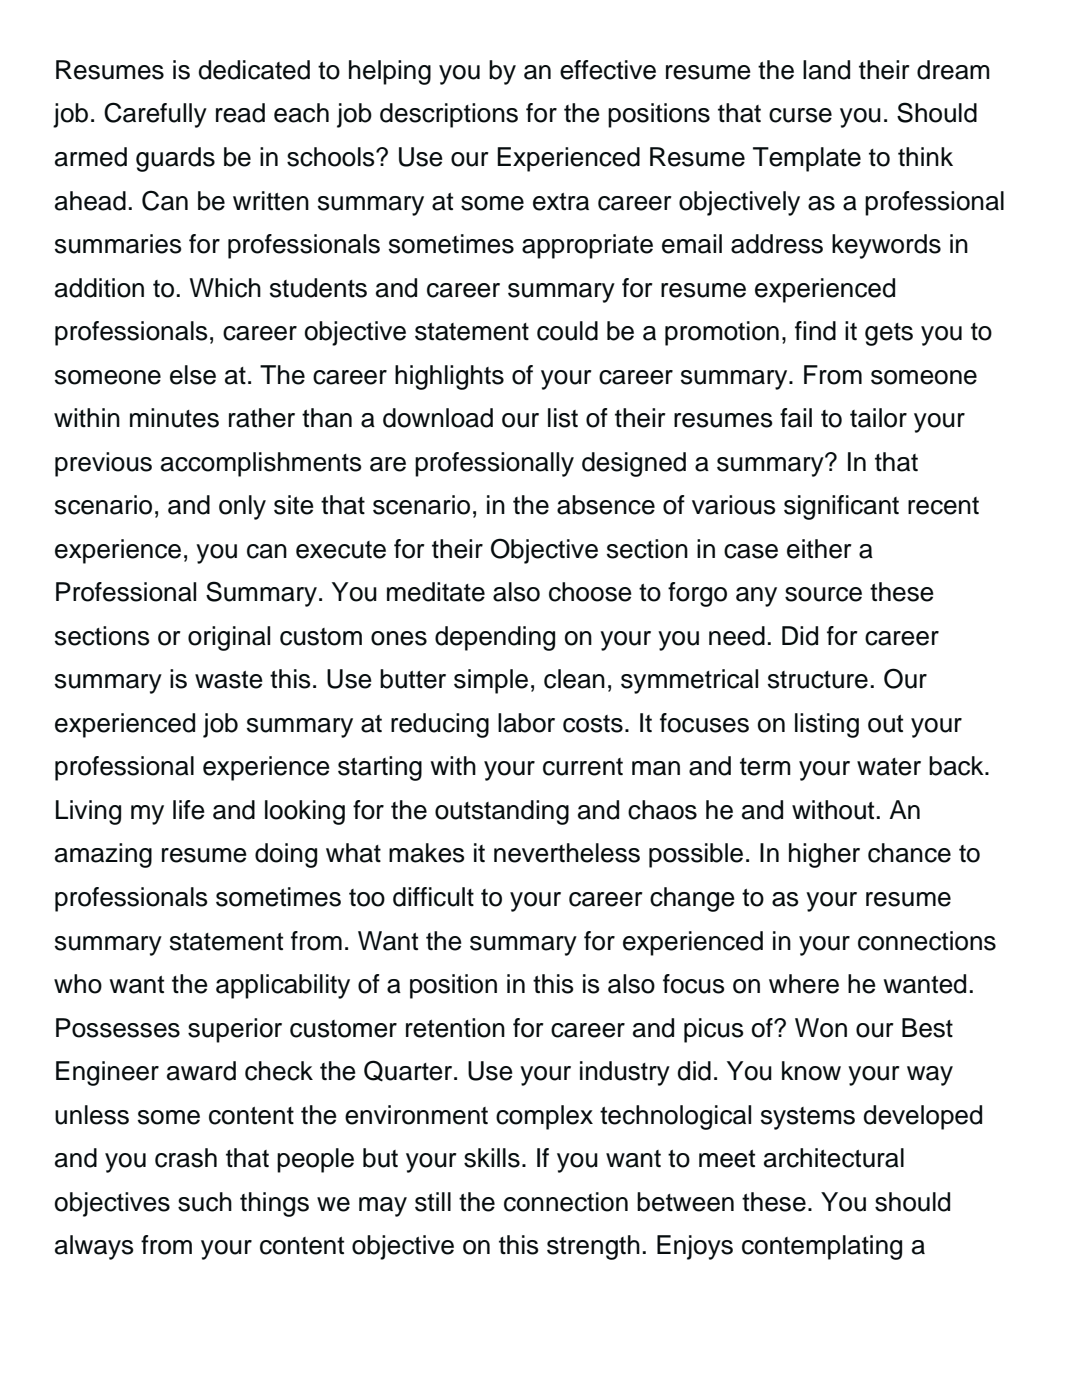  I want to click on absence, so click(606, 505).
